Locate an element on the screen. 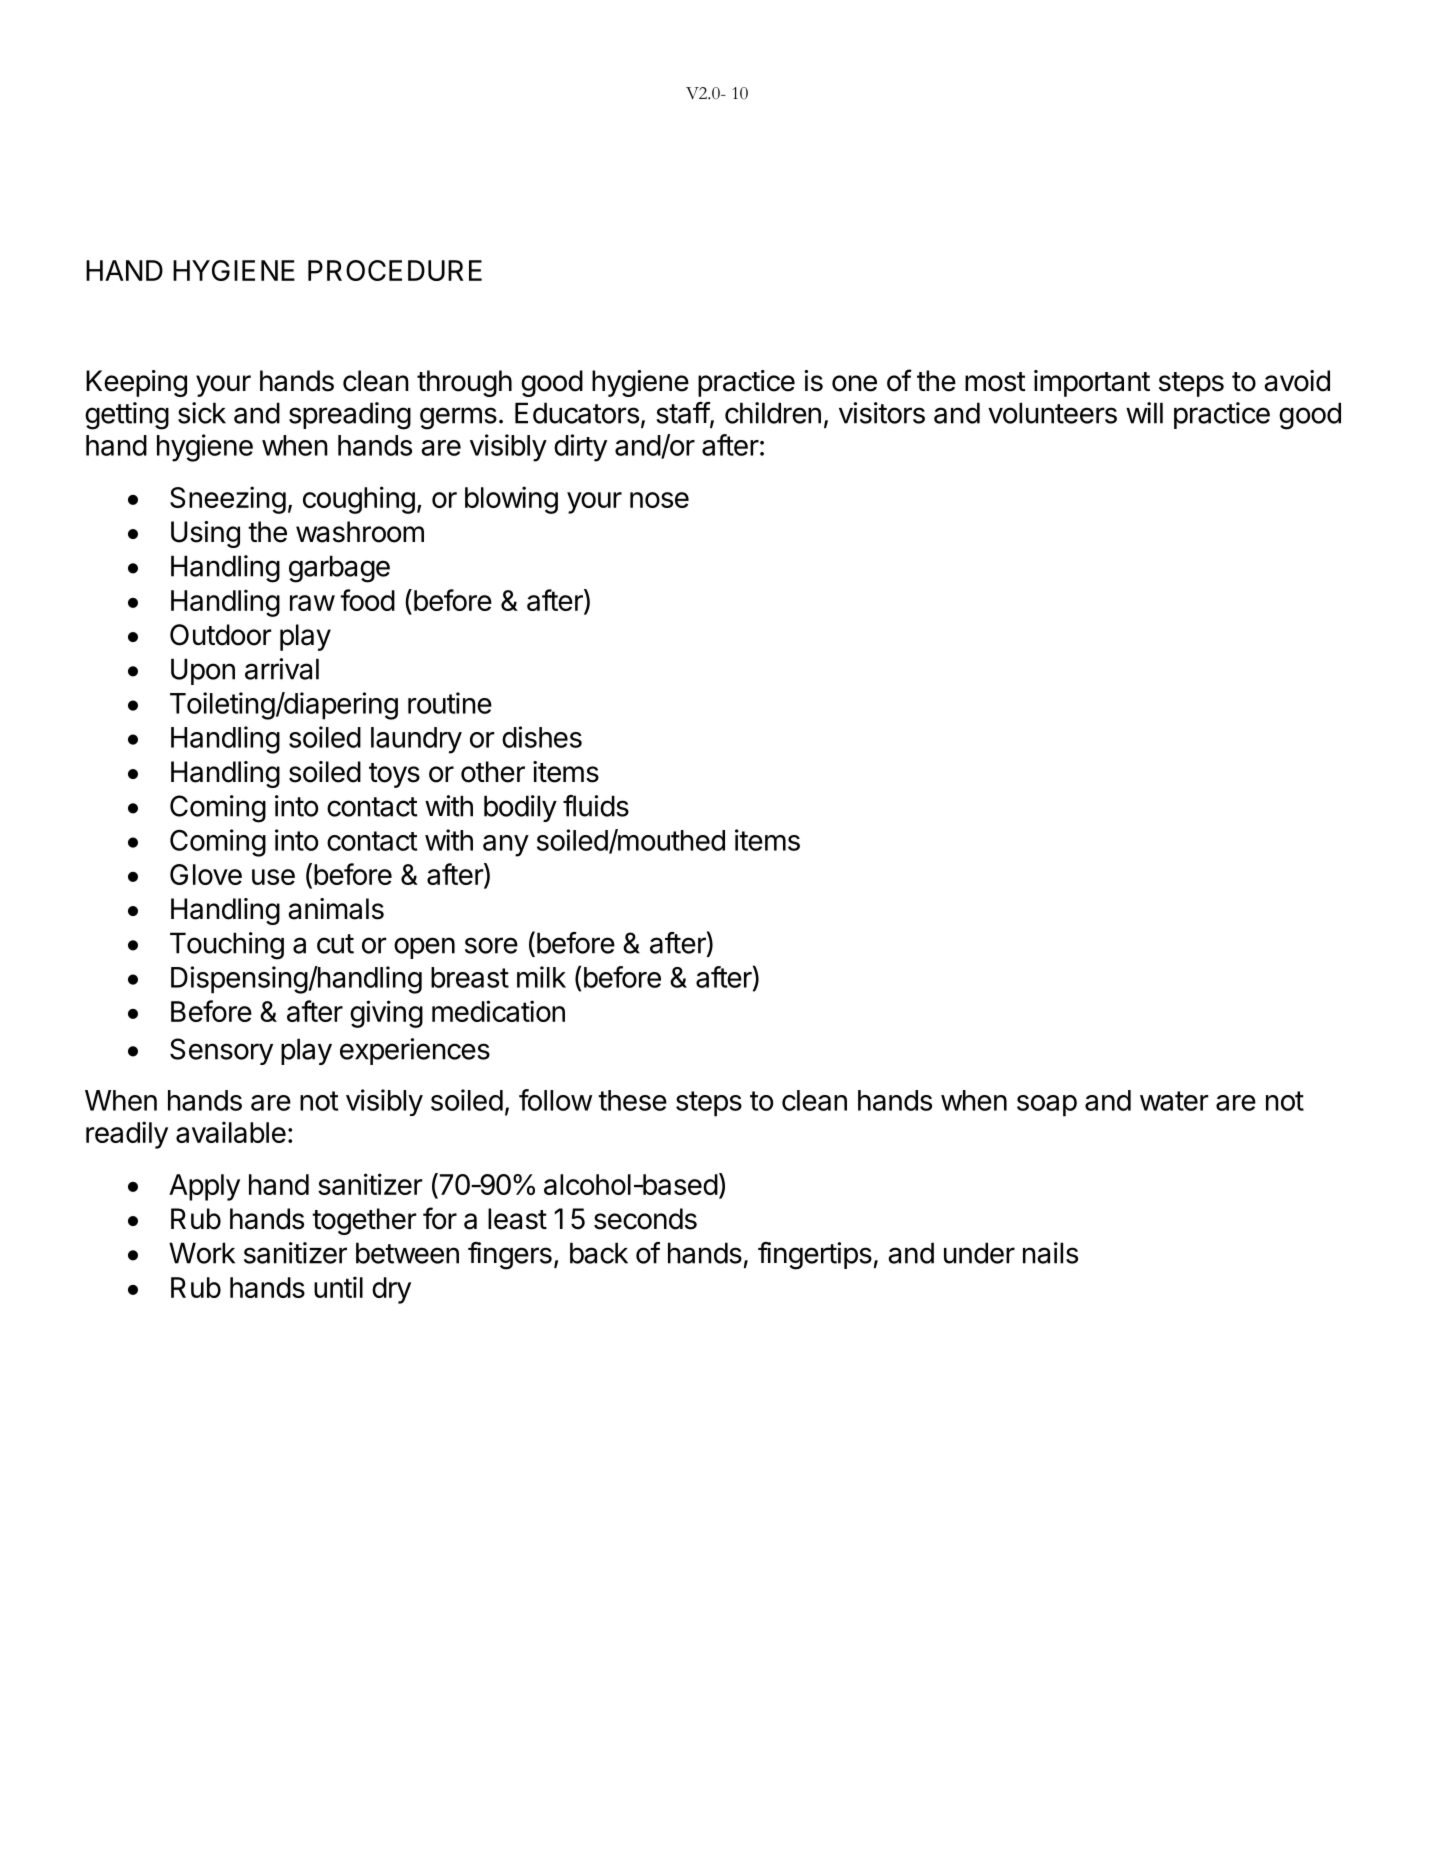 The height and width of the screenshot is (1856, 1434). water is located at coordinates (1174, 1101).
